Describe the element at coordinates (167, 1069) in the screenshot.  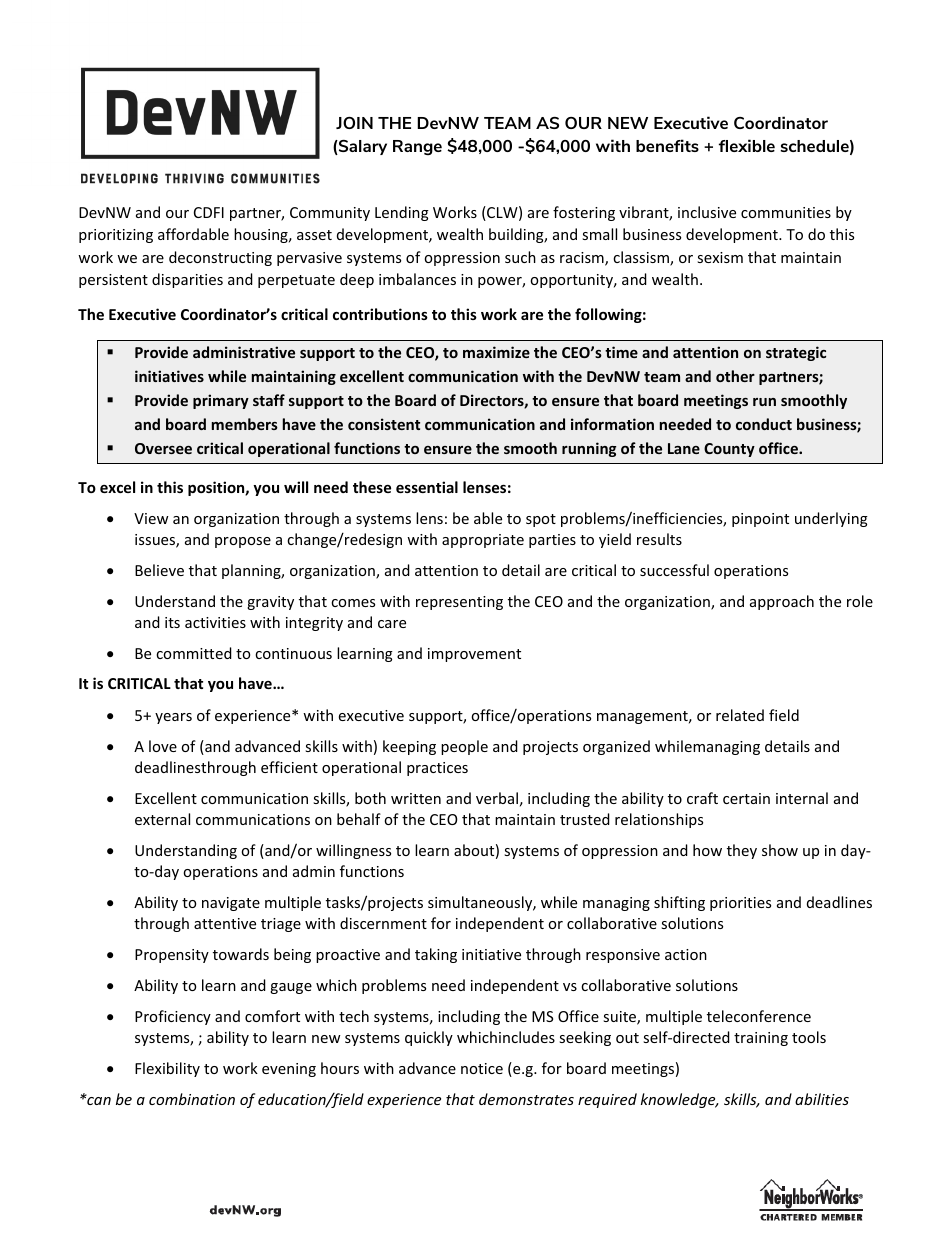
I see `Flexibility` at that location.
